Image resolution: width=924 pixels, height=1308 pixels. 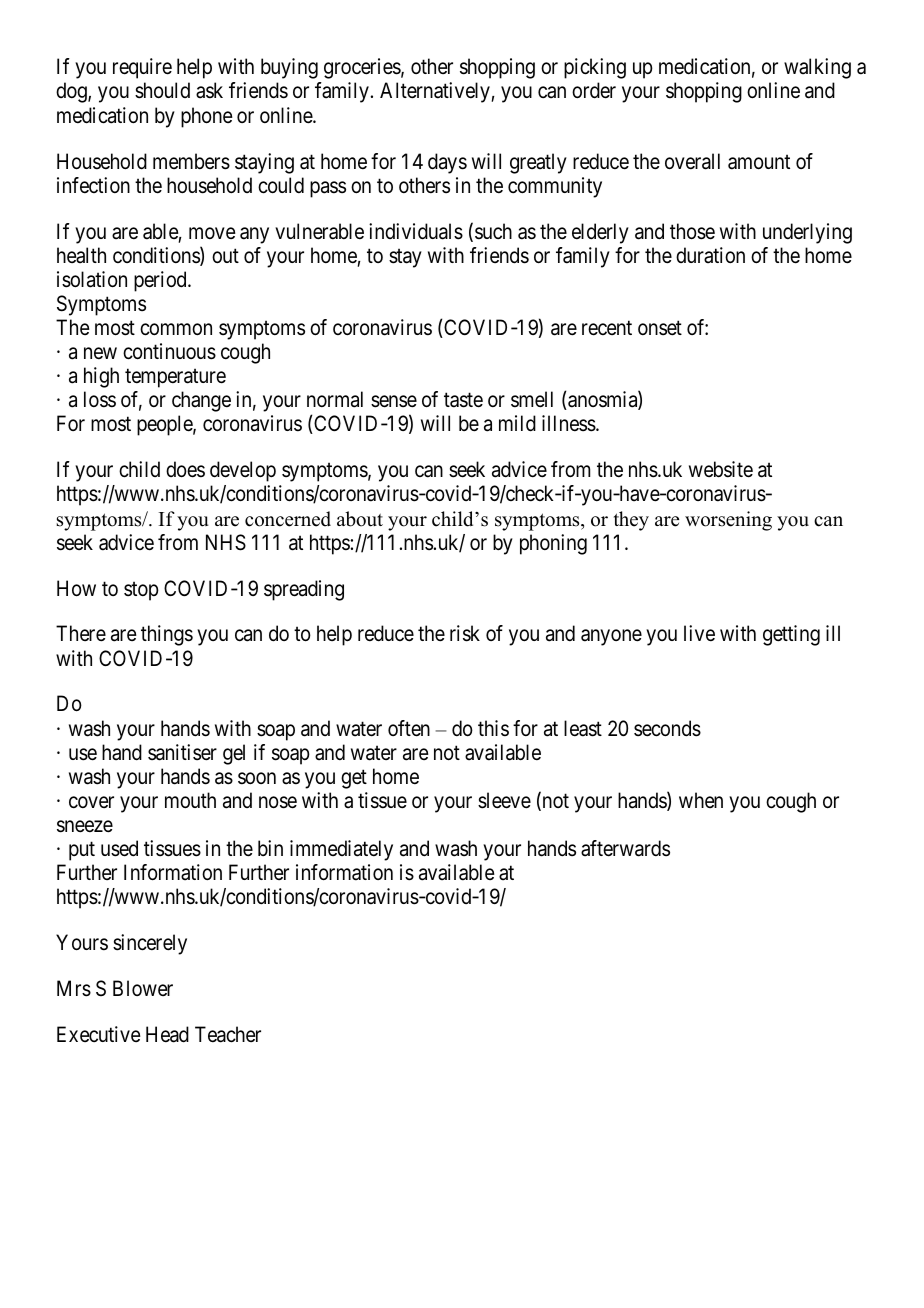 I want to click on common, so click(x=176, y=329).
